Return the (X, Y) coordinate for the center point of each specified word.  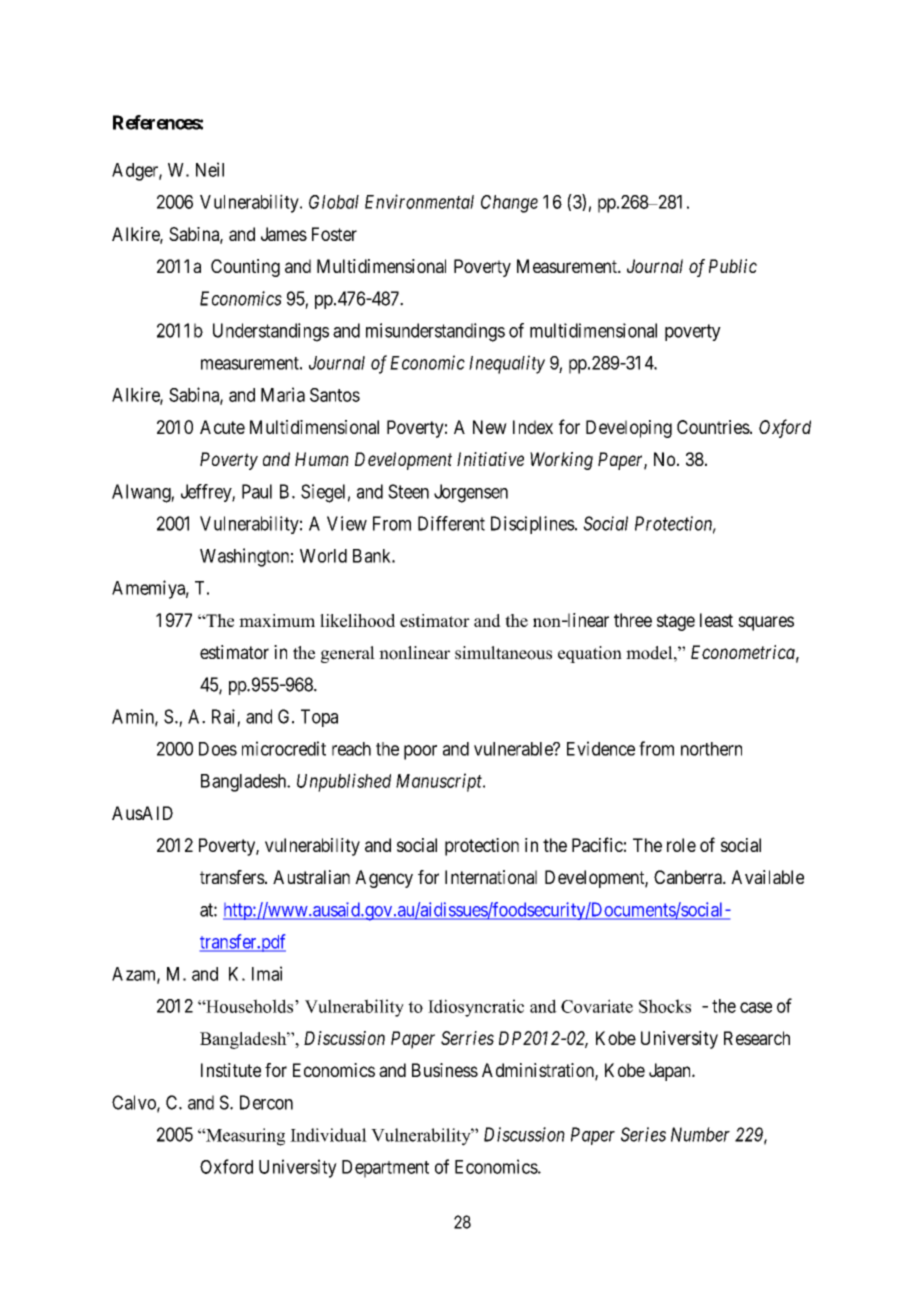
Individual (328, 1135)
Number (700, 1134)
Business (445, 1070)
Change (509, 204)
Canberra (689, 877)
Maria (283, 394)
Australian (311, 877)
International (491, 877)
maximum (277, 620)
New (490, 427)
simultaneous (503, 653)
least (716, 620)
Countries (713, 427)
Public (733, 266)
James (284, 234)
